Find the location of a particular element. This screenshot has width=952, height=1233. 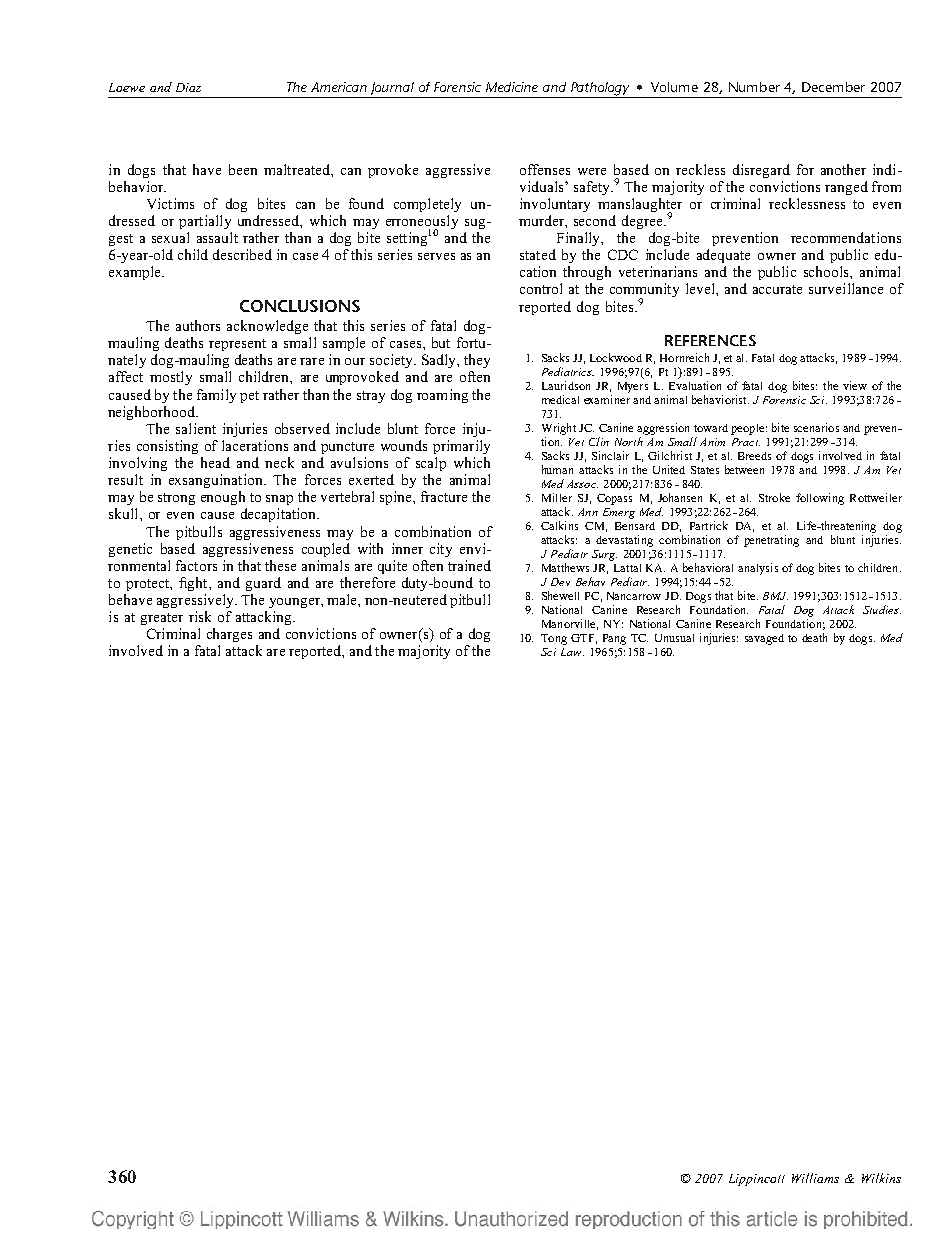

Tong is located at coordinates (554, 639).
